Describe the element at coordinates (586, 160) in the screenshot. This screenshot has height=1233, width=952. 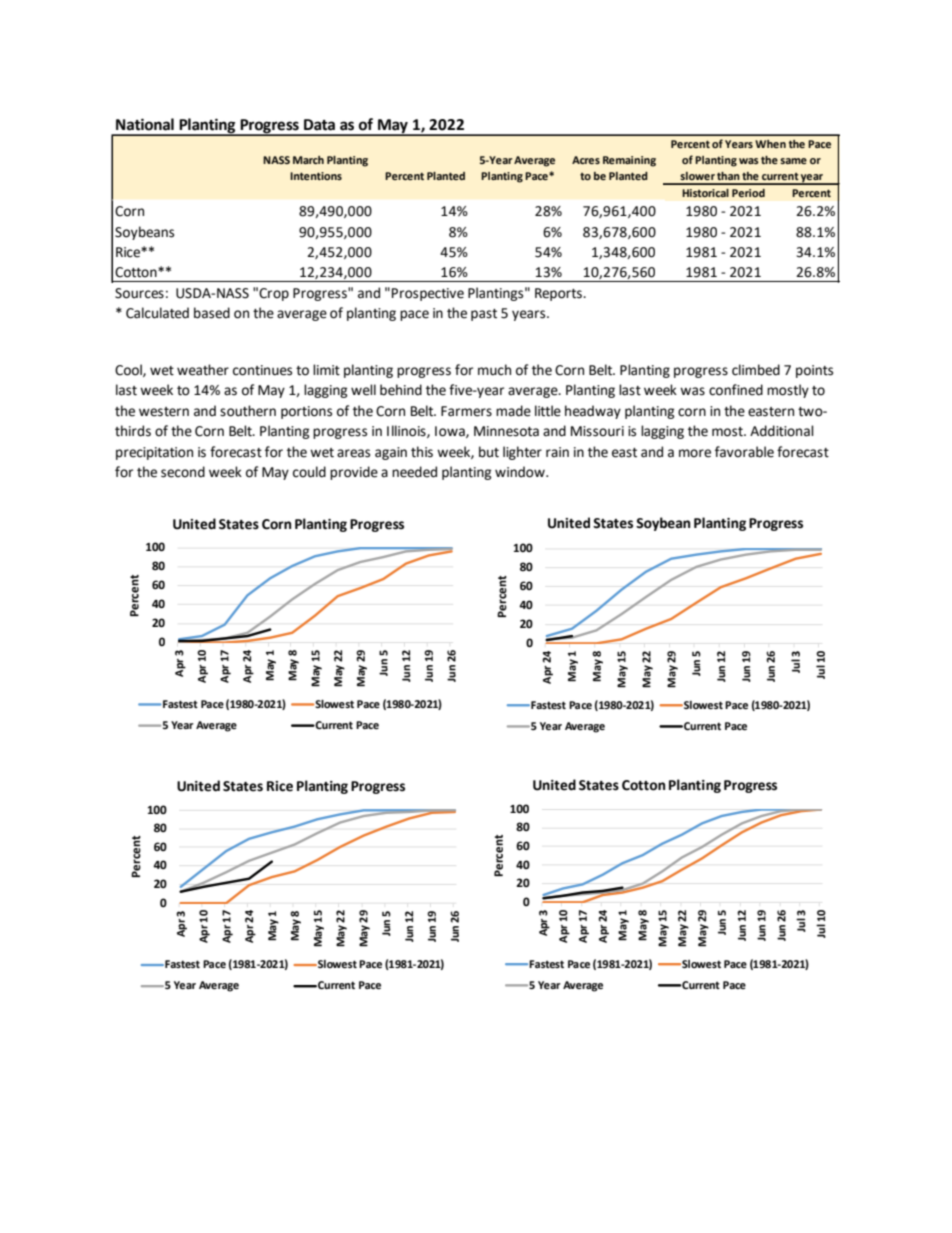
I see `Acres` at that location.
